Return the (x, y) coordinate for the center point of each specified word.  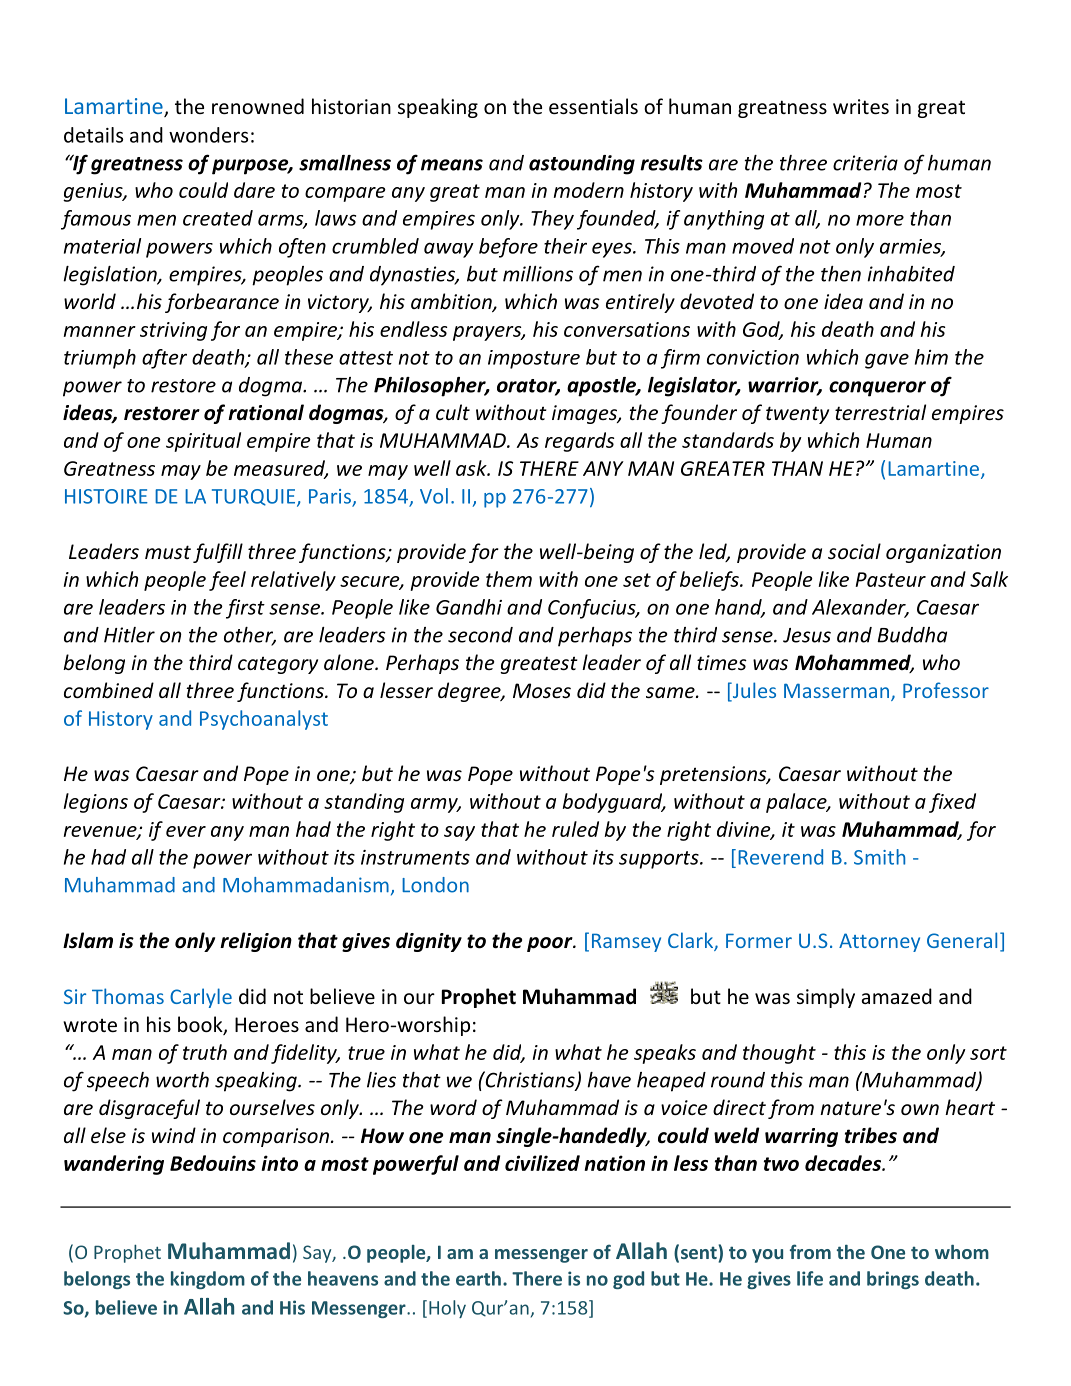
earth (478, 1278)
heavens (343, 1278)
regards (579, 442)
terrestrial (880, 412)
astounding (582, 165)
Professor (946, 690)
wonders (208, 135)
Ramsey (626, 942)
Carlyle (201, 998)
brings (893, 1280)
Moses (542, 690)
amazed (897, 996)
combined (109, 690)
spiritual (203, 442)
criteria (865, 163)
